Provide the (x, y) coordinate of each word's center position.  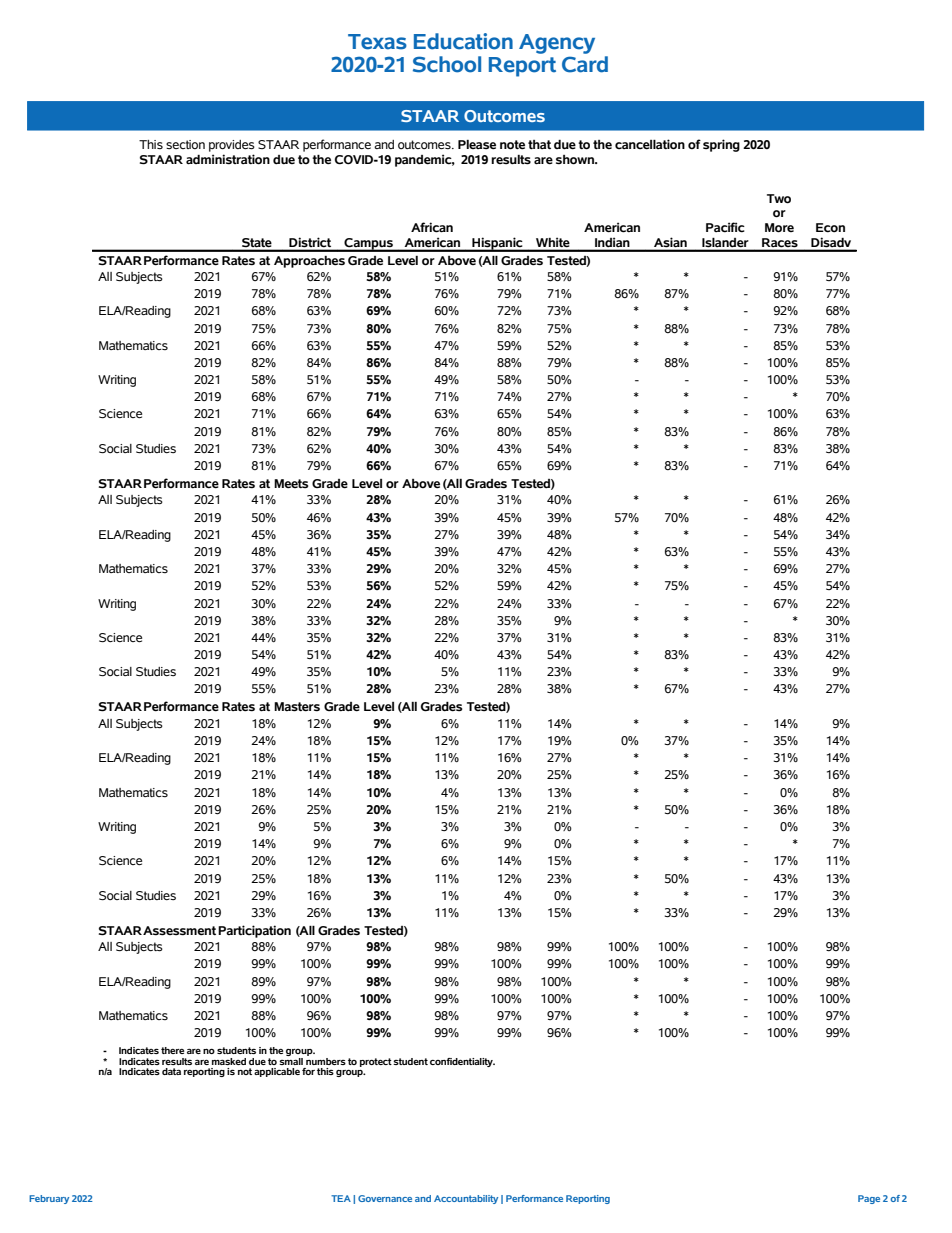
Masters (297, 707)
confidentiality (462, 1062)
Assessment (179, 931)
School (447, 64)
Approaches (309, 262)
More (779, 228)
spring (721, 145)
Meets (291, 484)
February (49, 1199)
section (185, 145)
